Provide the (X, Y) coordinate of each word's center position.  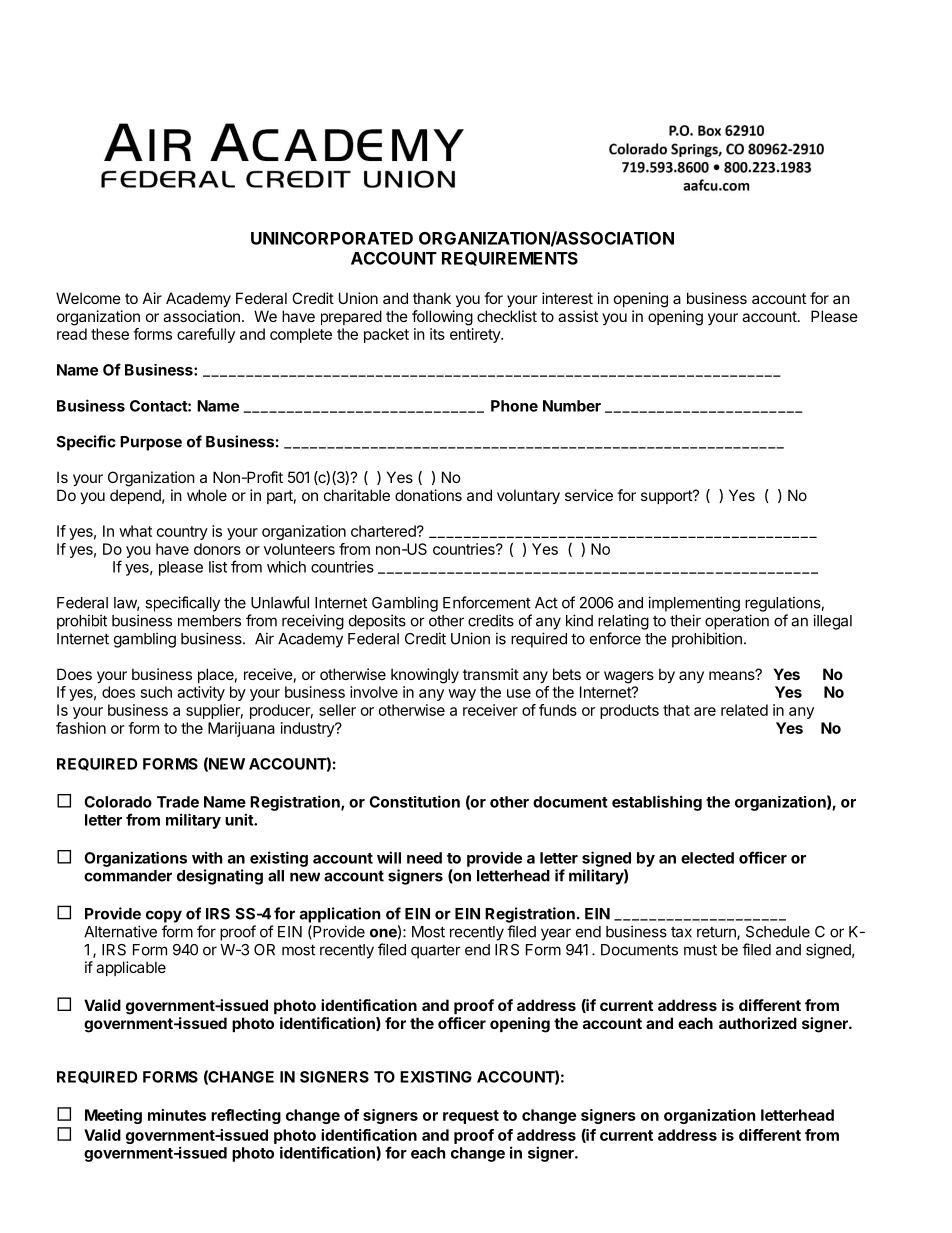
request (471, 1117)
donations (428, 495)
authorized (758, 1023)
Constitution (414, 801)
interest (567, 298)
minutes (177, 1115)
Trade (178, 802)
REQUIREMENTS (510, 259)
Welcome (88, 298)
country (182, 533)
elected (707, 858)
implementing (694, 604)
